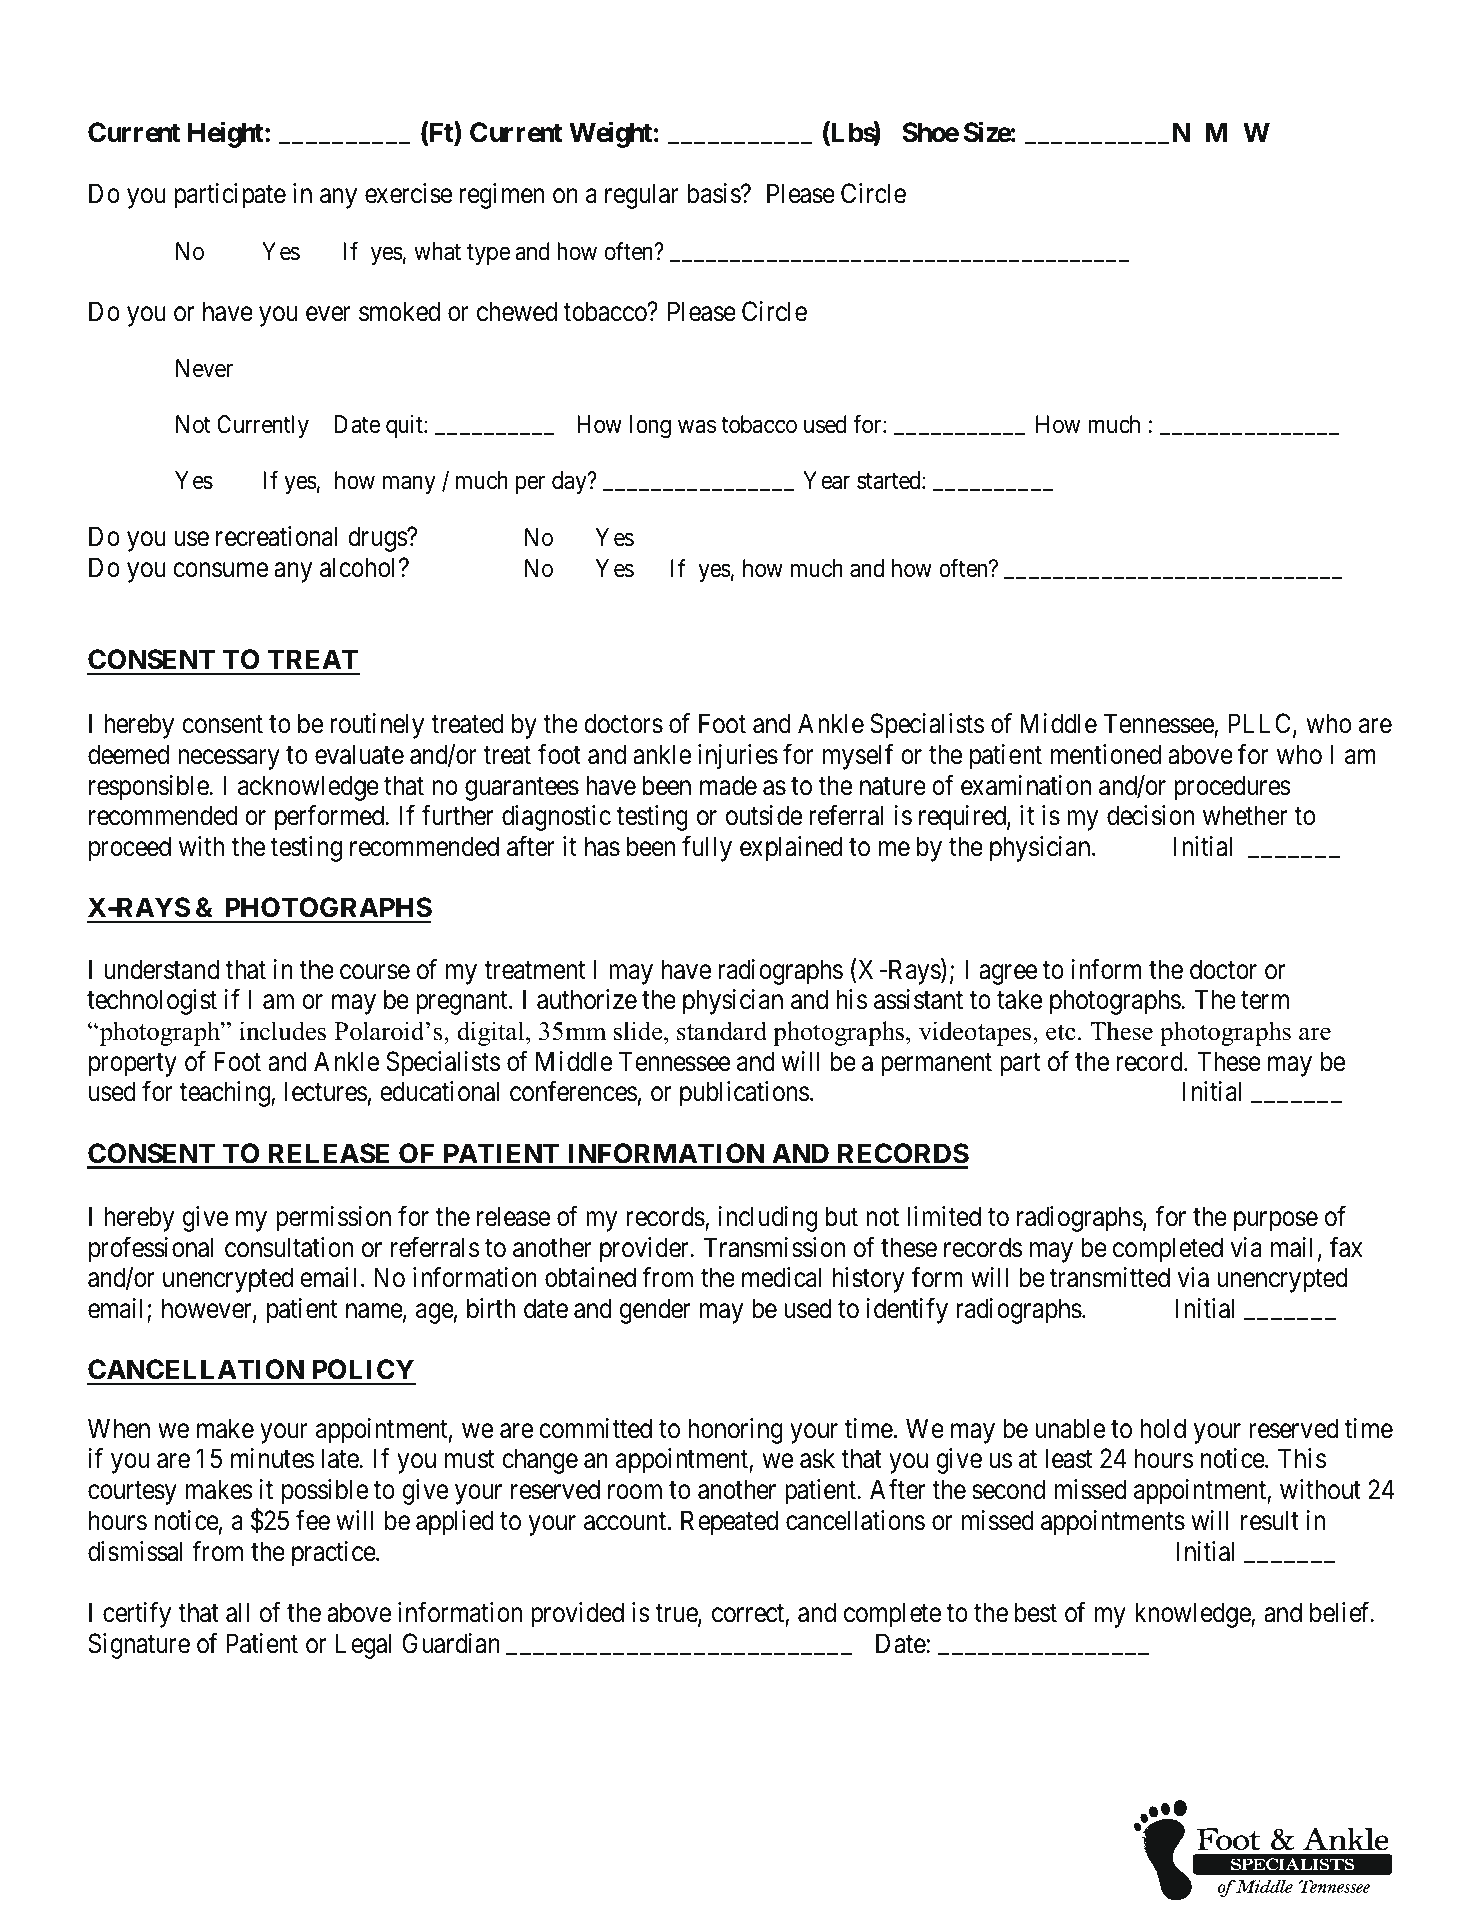 The width and height of the document is (1483, 1920). I want to click on proceed, so click(130, 849).
